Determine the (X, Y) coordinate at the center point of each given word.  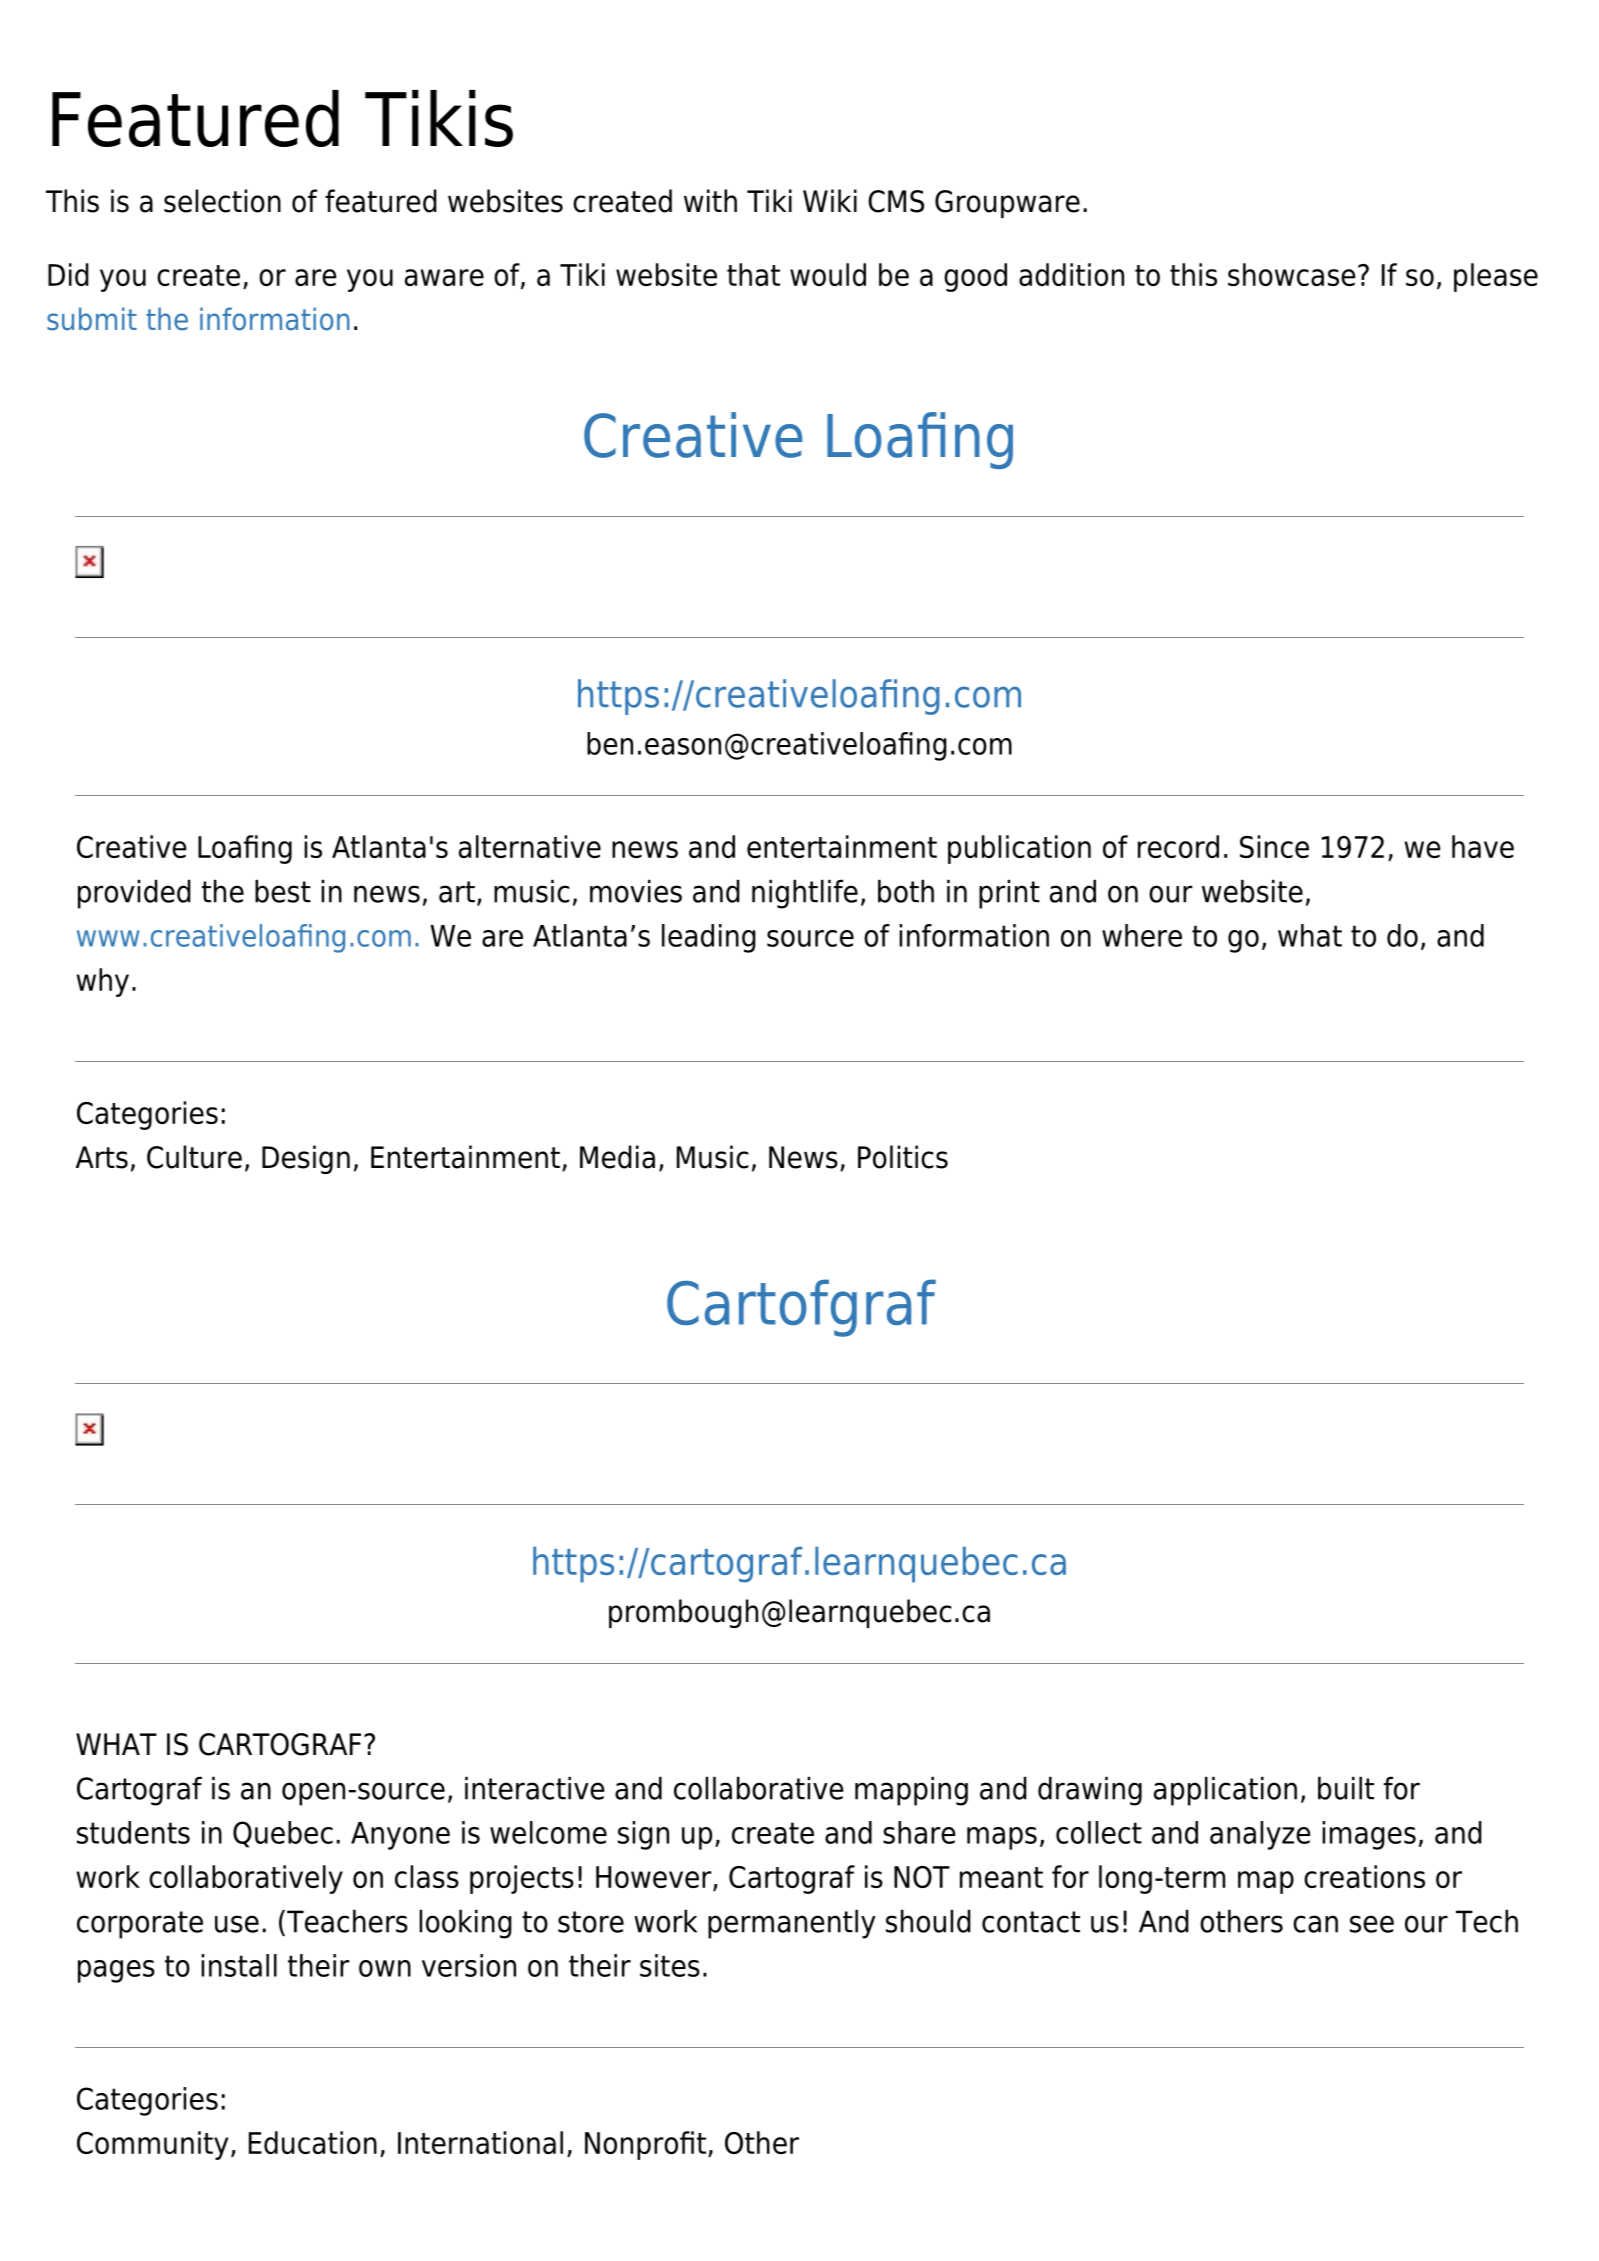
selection (222, 201)
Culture (194, 1157)
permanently (792, 1924)
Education (313, 2142)
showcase (1292, 274)
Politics (903, 1157)
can (1315, 1924)
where (1142, 935)
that (753, 274)
